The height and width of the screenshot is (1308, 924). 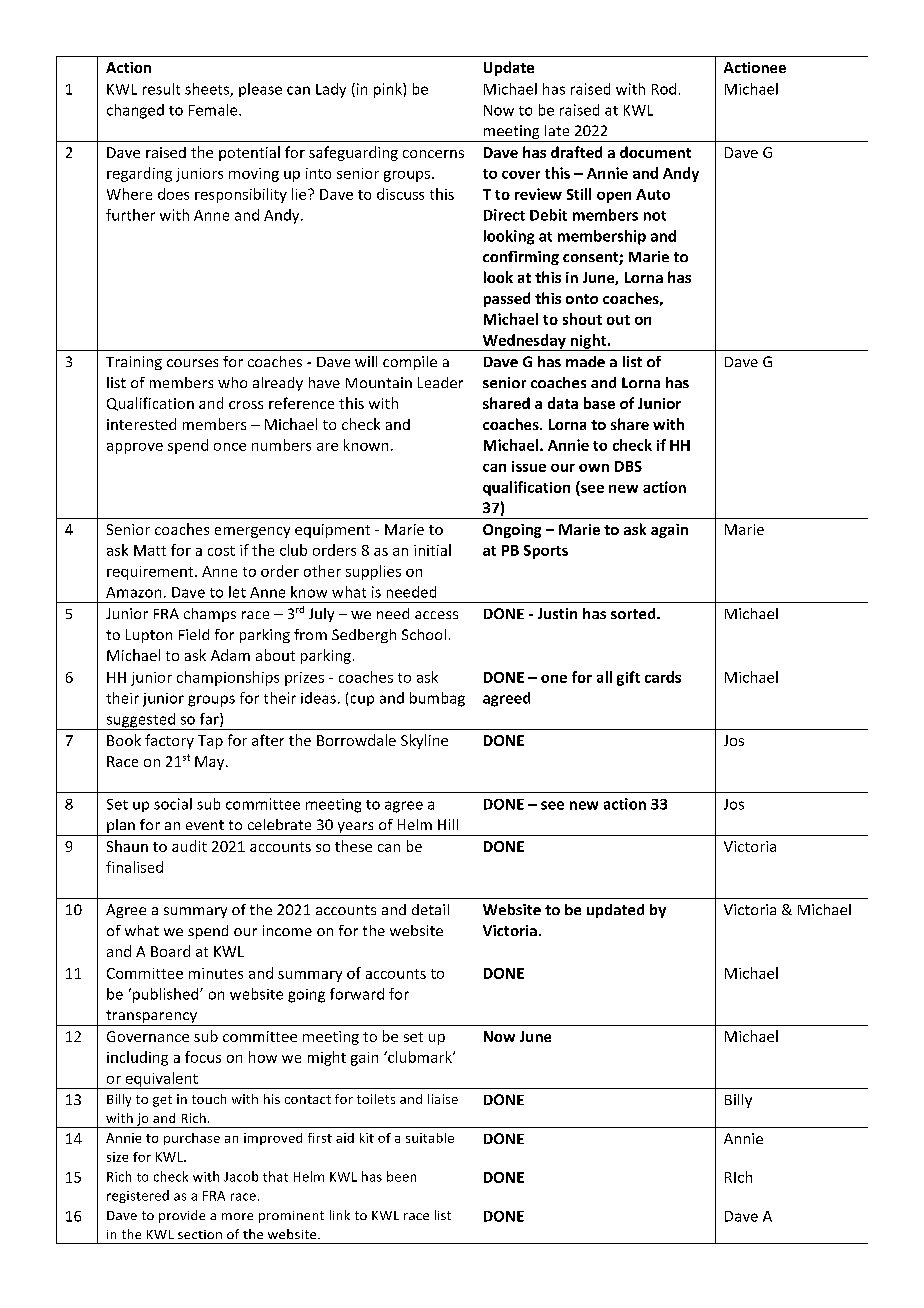 What do you see at coordinates (430, 1138) in the screenshot?
I see `suitable` at bounding box center [430, 1138].
